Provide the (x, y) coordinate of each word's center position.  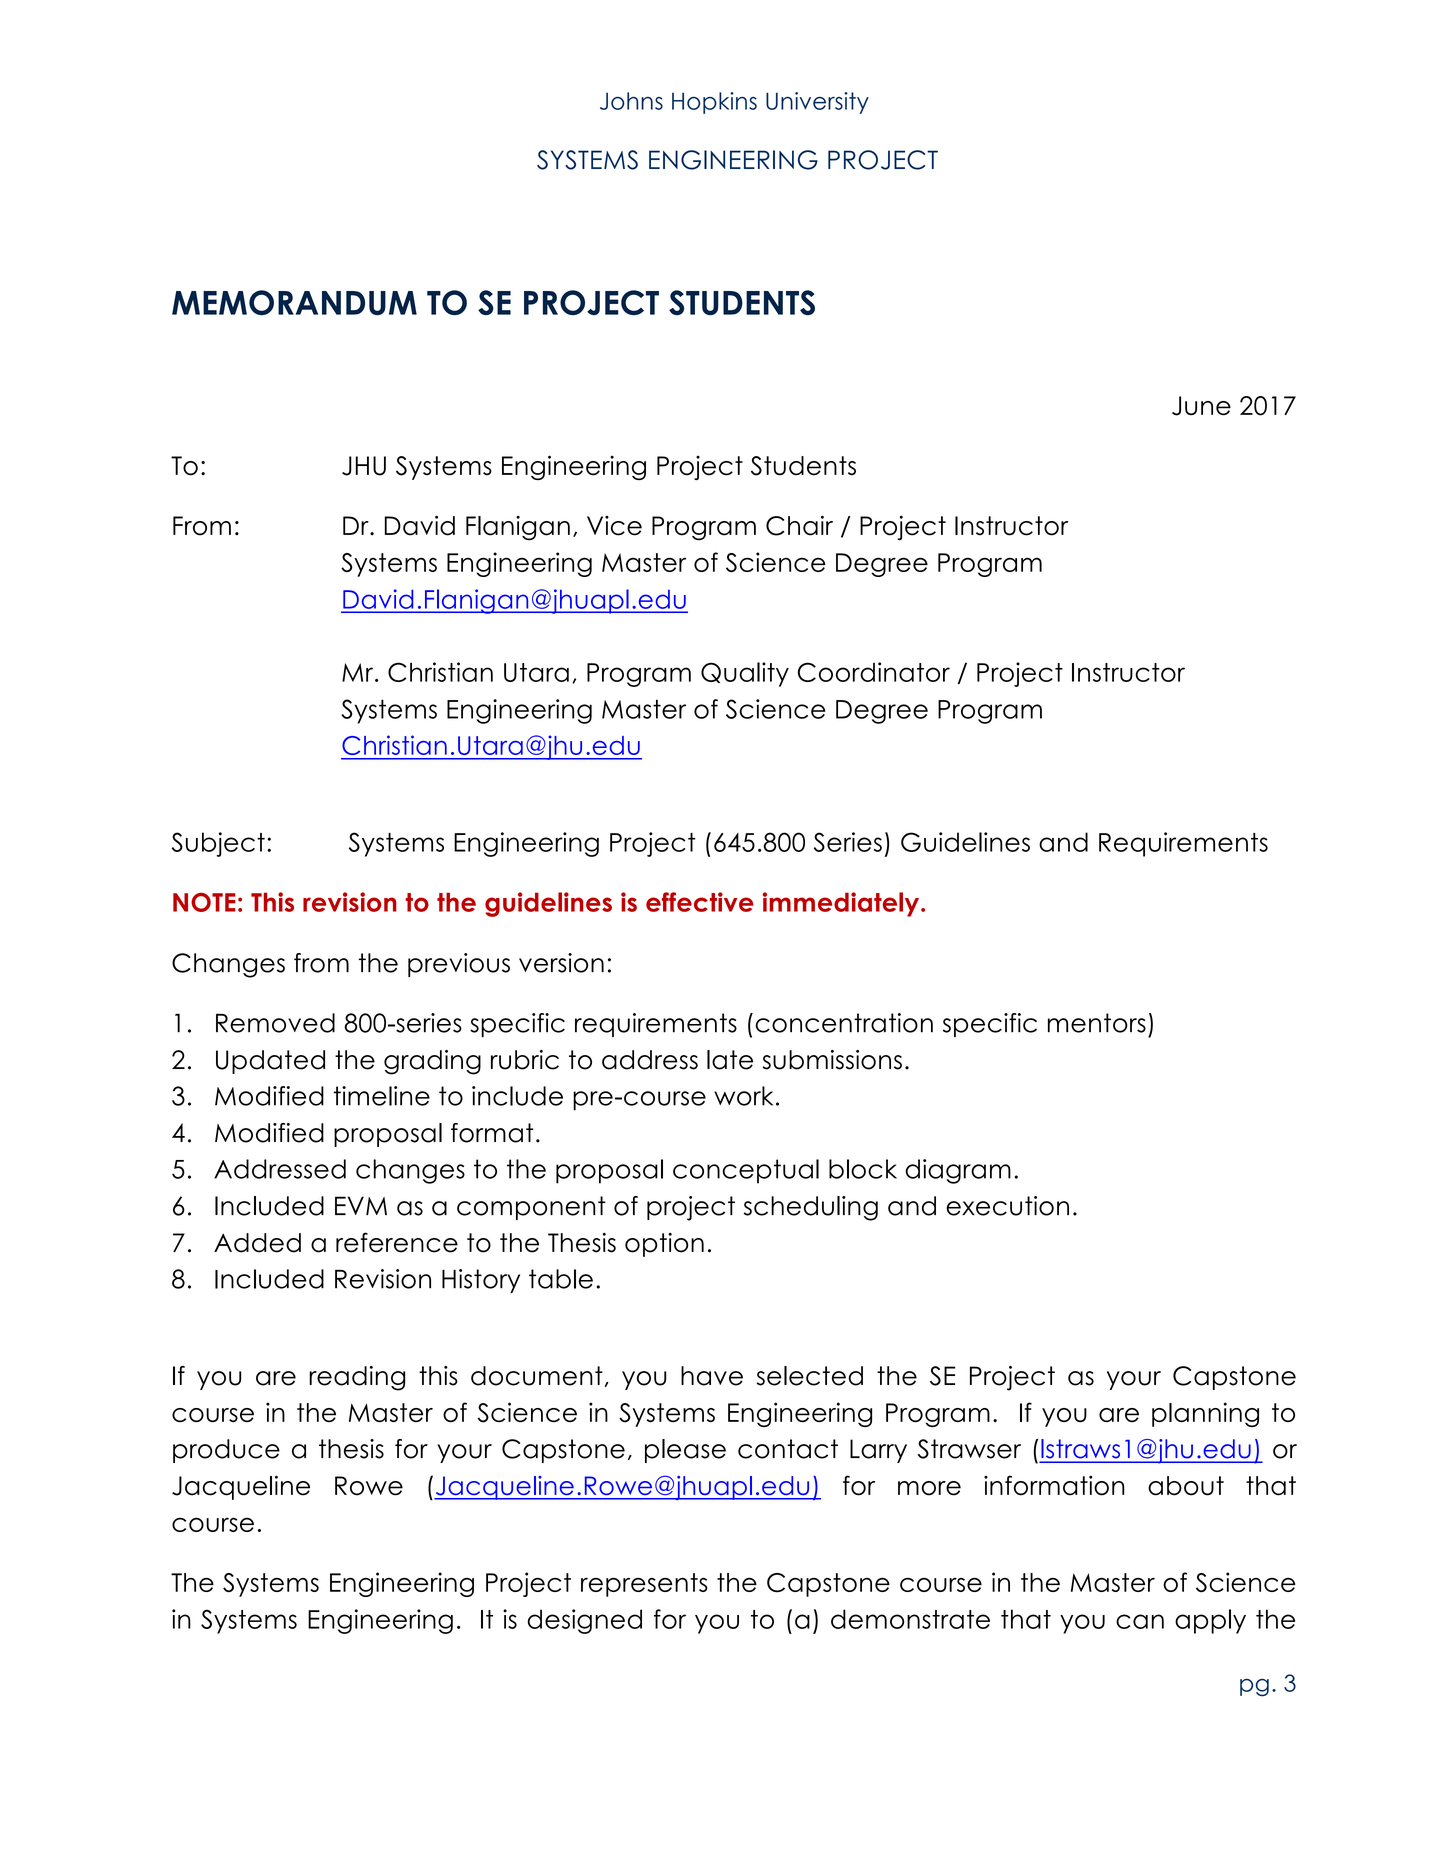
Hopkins (714, 103)
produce (226, 1451)
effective (700, 902)
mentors (1097, 1023)
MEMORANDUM (294, 302)
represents (644, 1585)
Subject (218, 844)
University (817, 103)
